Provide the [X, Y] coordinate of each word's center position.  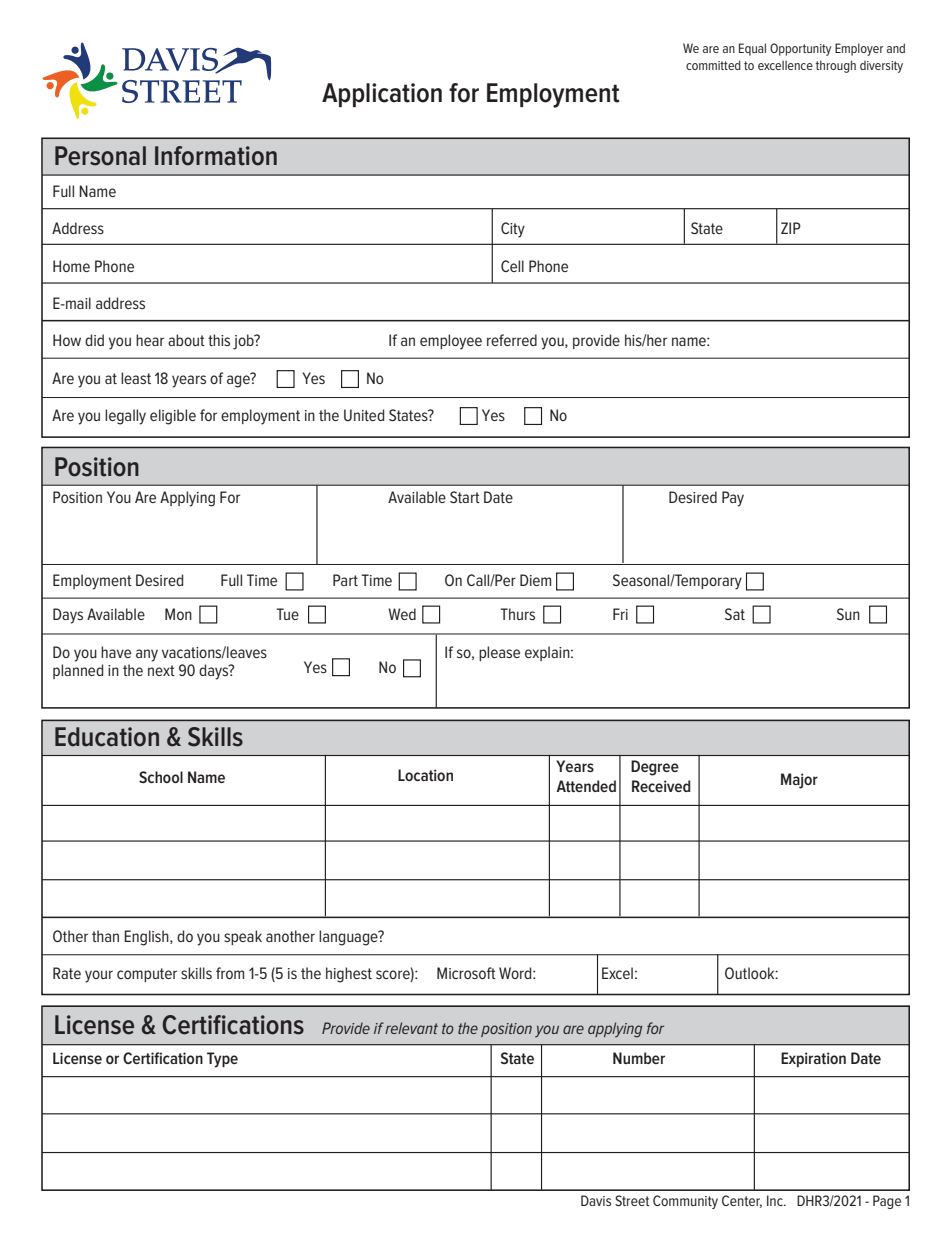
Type [222, 1060]
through [836, 66]
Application [382, 95]
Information [216, 156]
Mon [178, 614]
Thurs [517, 614]
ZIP [791, 228]
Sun [848, 614]
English [147, 938]
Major [799, 781]
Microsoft [466, 973]
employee [451, 342]
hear [150, 340]
